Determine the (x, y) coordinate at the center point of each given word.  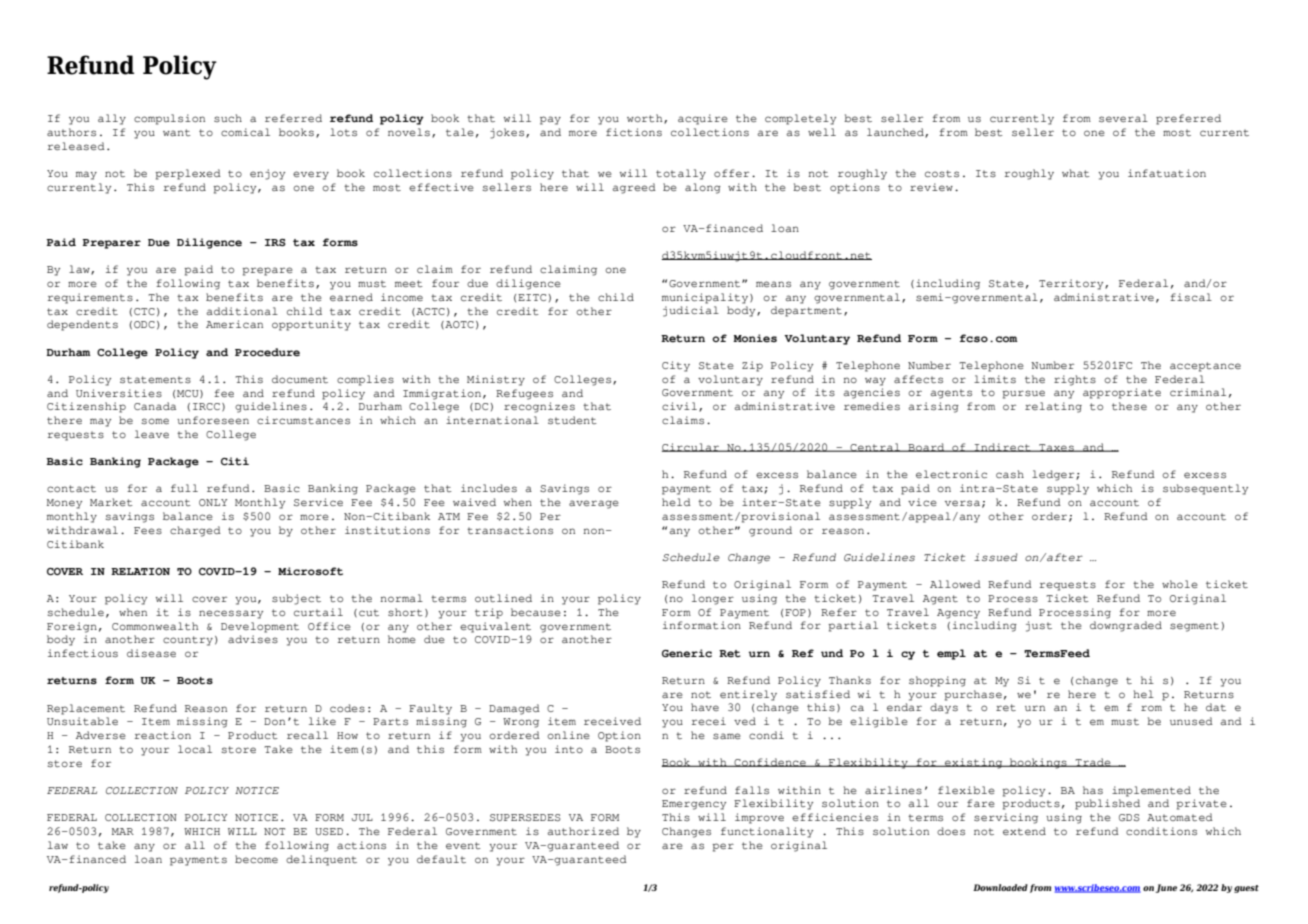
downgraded (1126, 626)
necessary (231, 614)
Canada (155, 406)
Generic (687, 653)
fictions (634, 132)
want (177, 132)
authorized (583, 831)
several (1123, 118)
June (1166, 888)
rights (1075, 380)
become (256, 859)
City (676, 366)
